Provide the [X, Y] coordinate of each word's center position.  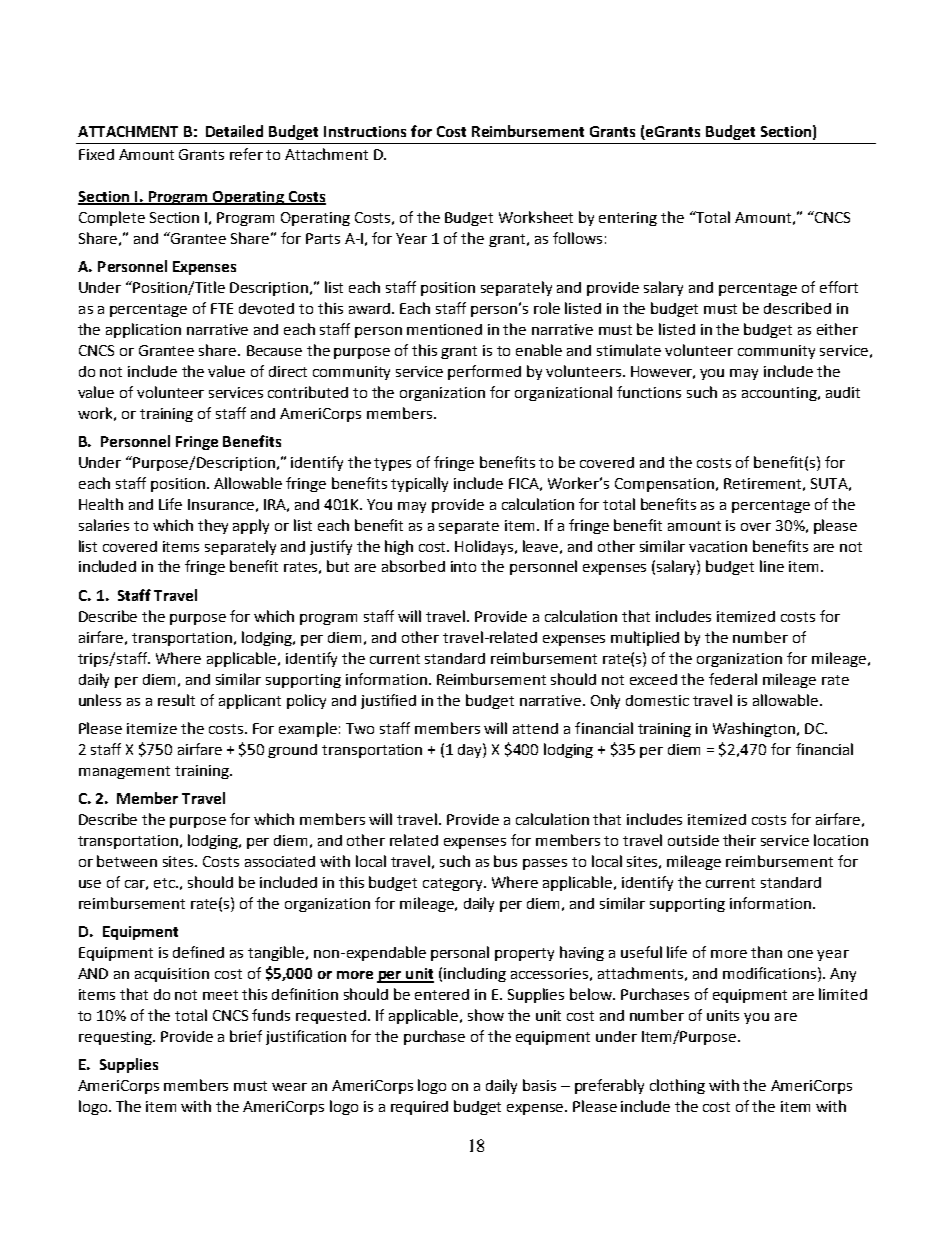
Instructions [365, 131]
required [419, 1108]
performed [484, 372]
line [772, 566]
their [739, 840]
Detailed [234, 131]
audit [843, 392]
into [463, 566]
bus [505, 861]
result [176, 700]
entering [628, 219]
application [143, 330]
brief [246, 1036]
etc [166, 883]
